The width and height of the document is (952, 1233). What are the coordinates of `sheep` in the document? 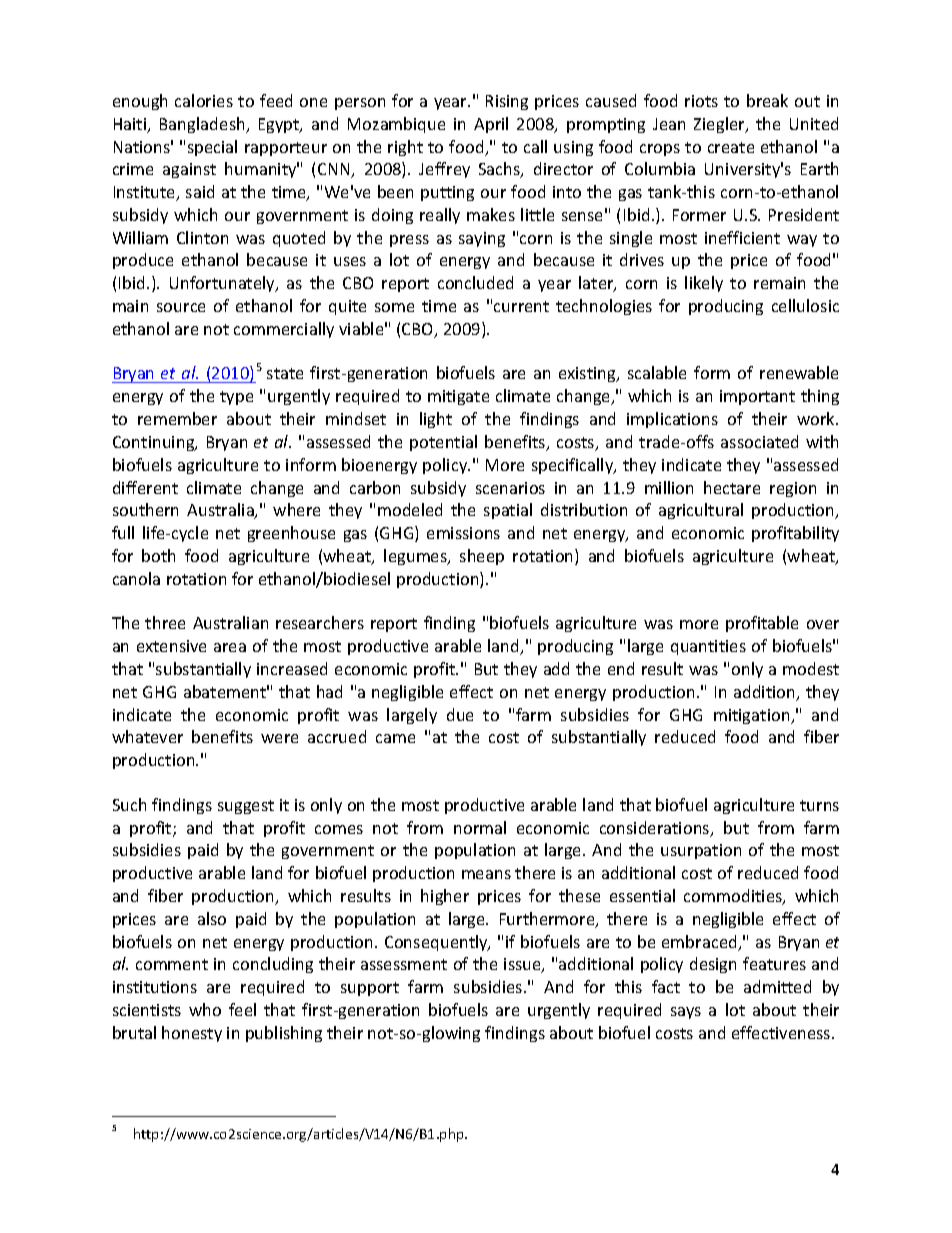 It's located at (482, 557).
